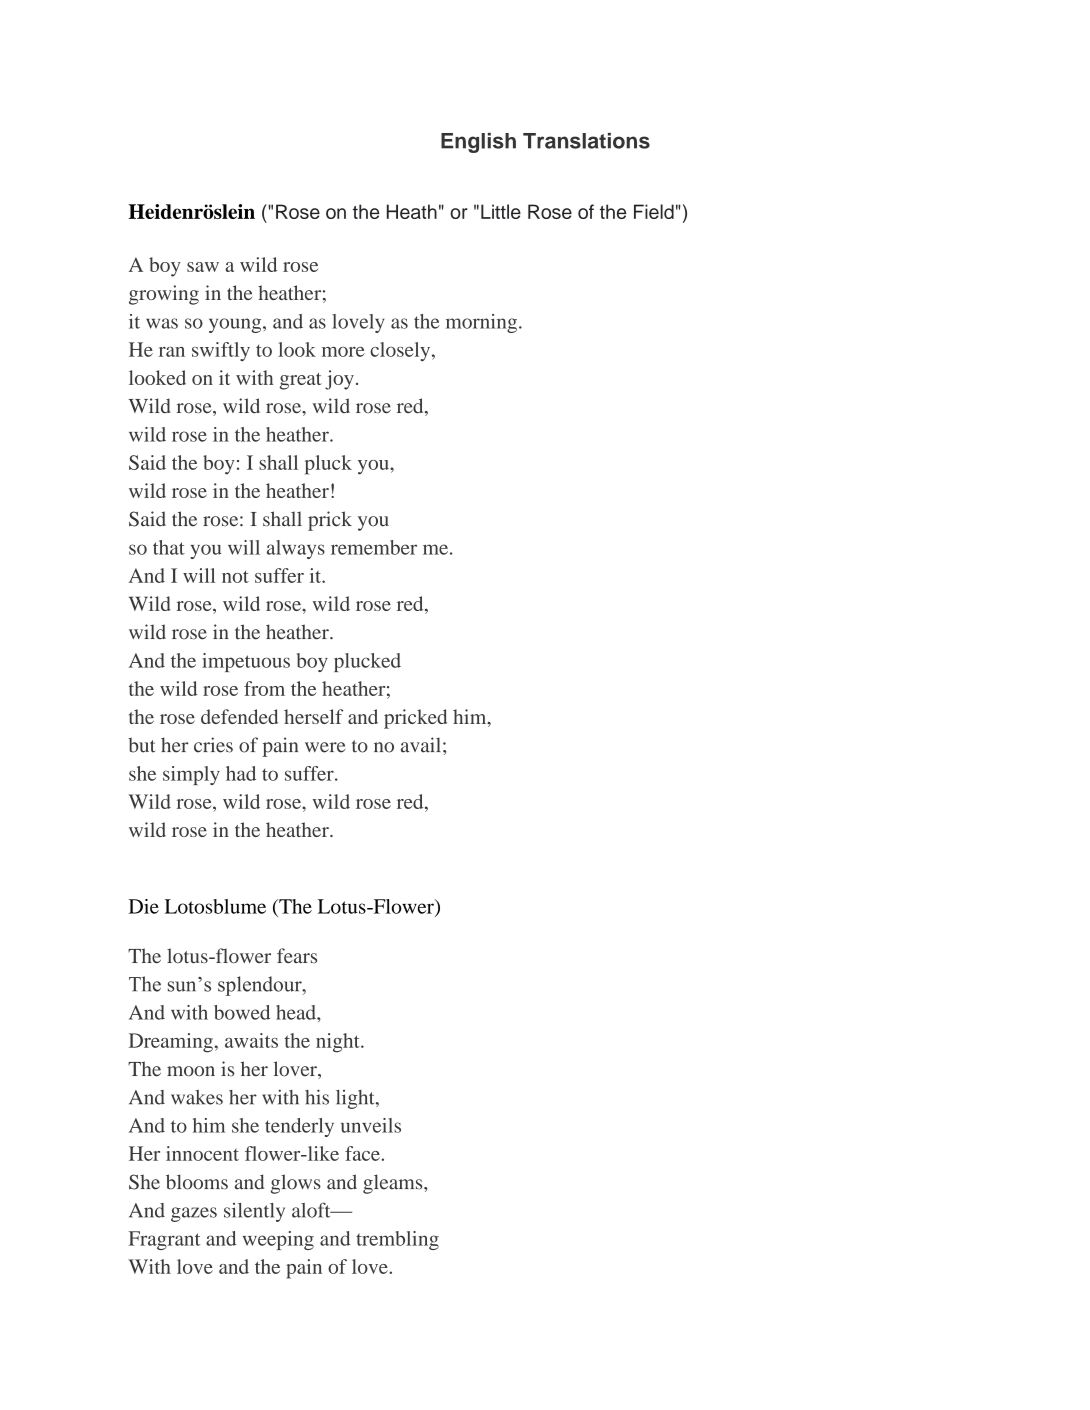 Image resolution: width=1090 pixels, height=1410 pixels. Describe the element at coordinates (239, 716) in the image. I see `defended` at that location.
